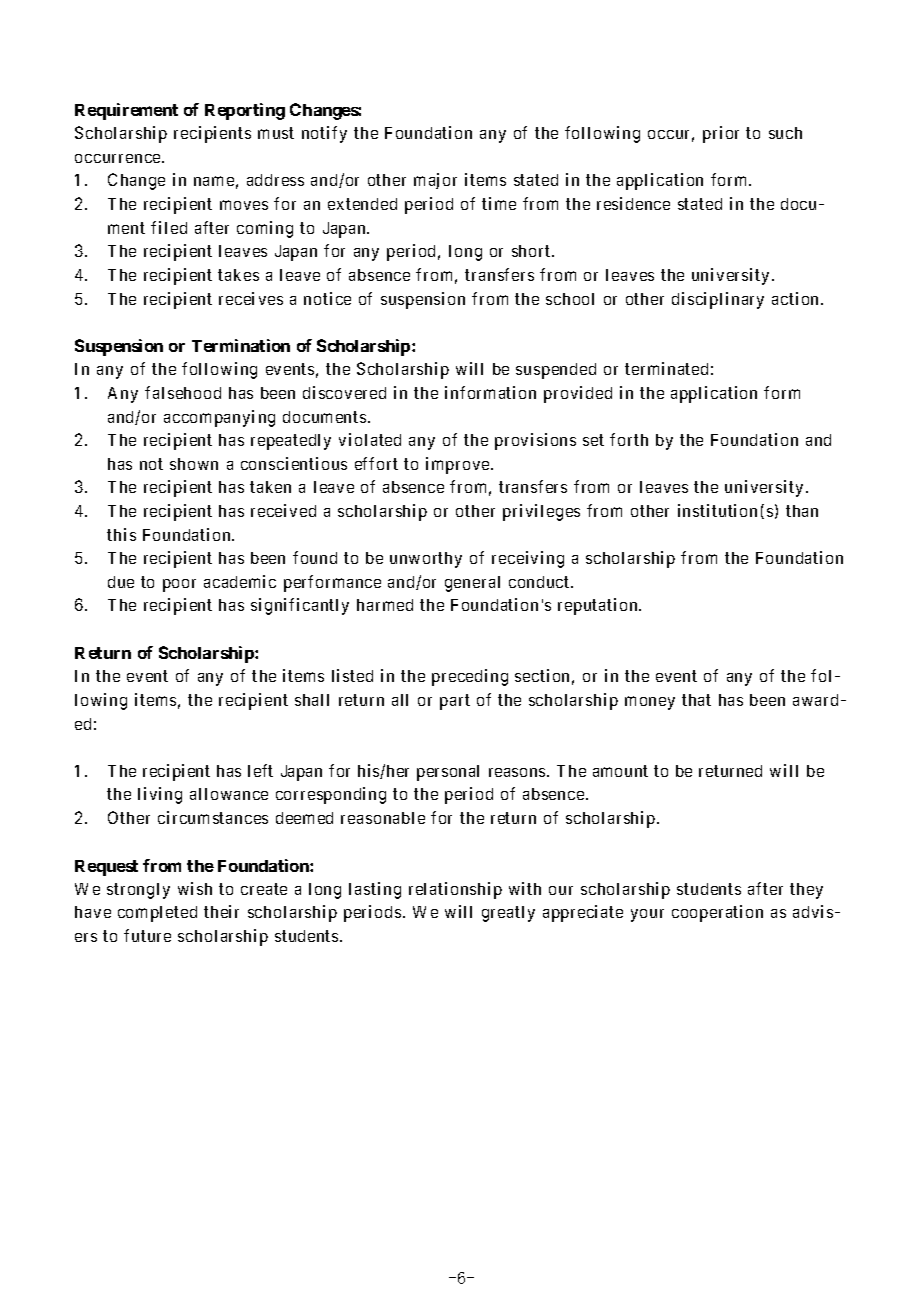 The height and width of the document is (1308, 924). I want to click on Termination, so click(241, 345).
